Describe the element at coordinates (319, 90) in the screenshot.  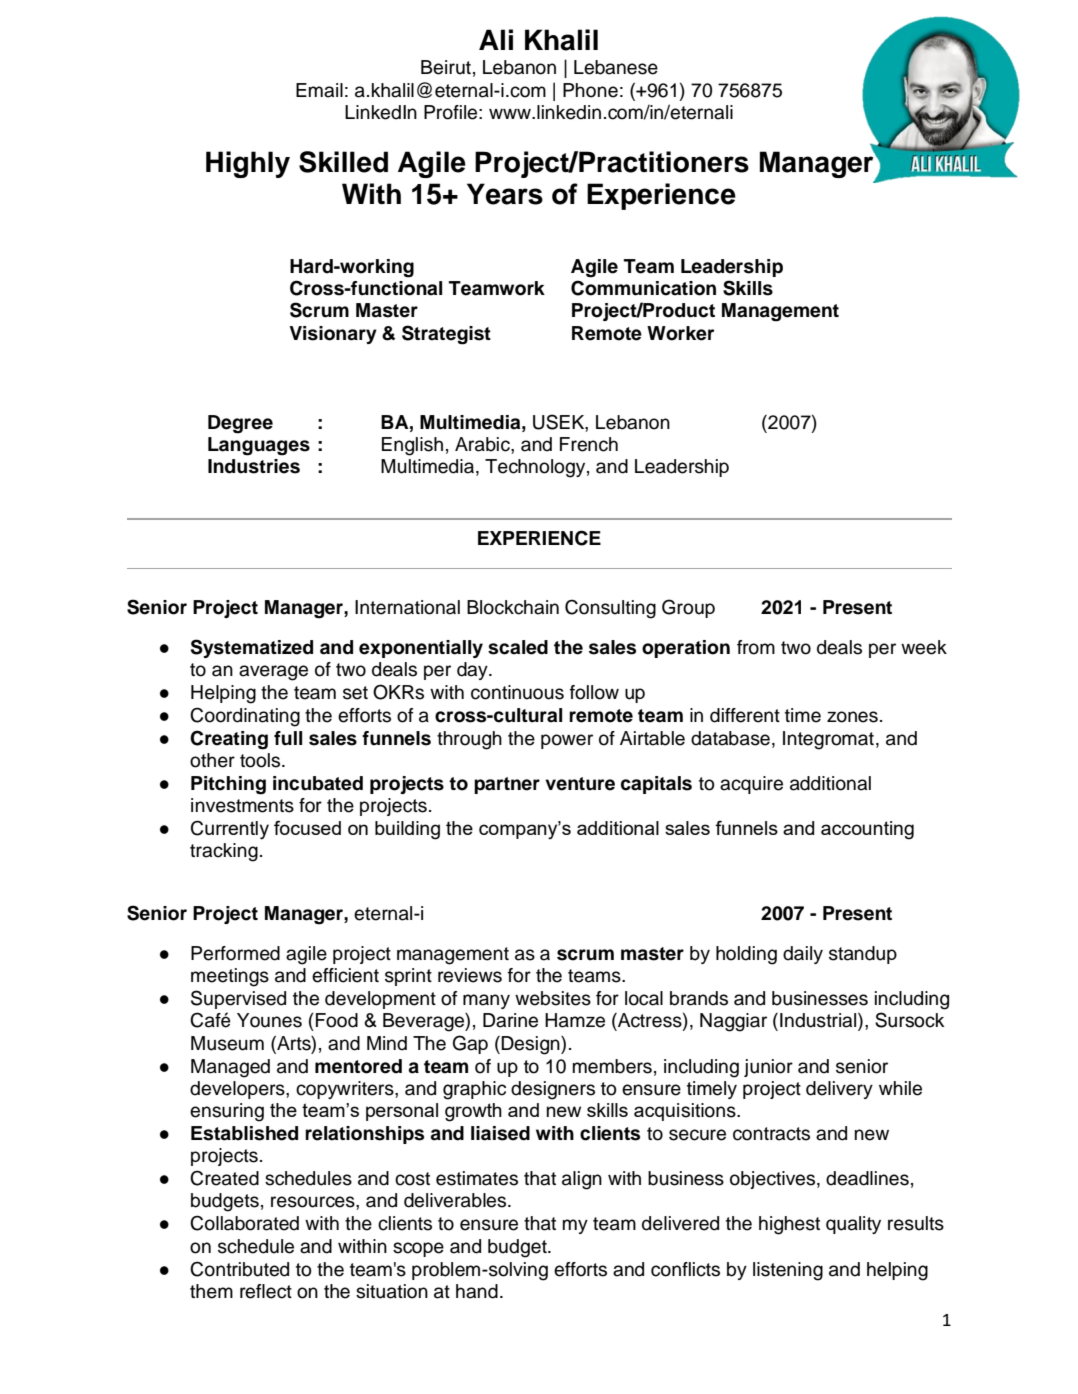
I see `Email` at that location.
